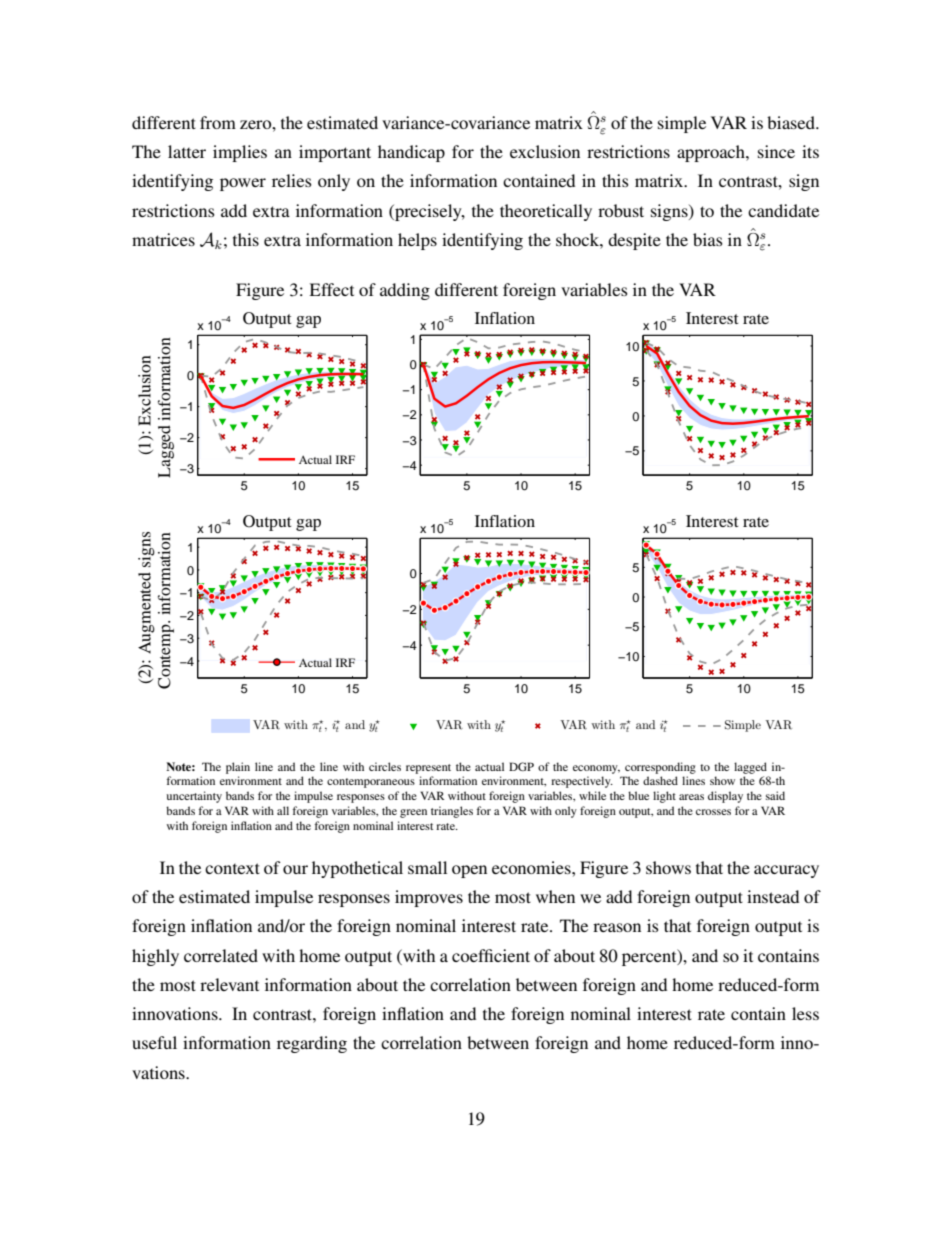  What do you see at coordinates (405, 291) in the screenshot?
I see `adding` at bounding box center [405, 291].
